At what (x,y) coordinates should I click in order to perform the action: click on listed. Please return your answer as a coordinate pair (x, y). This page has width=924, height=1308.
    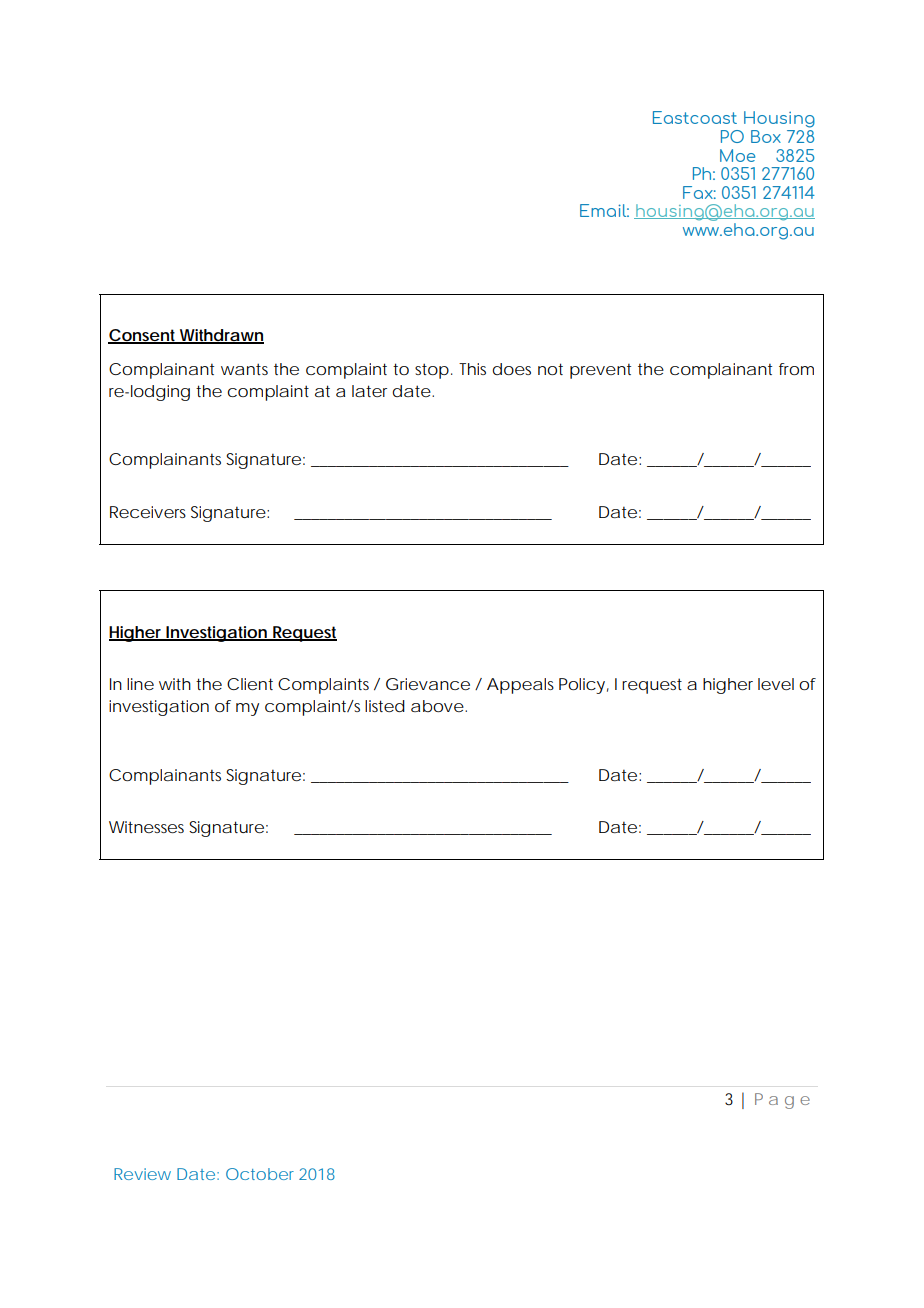
    Looking at the image, I should click on (385, 706).
